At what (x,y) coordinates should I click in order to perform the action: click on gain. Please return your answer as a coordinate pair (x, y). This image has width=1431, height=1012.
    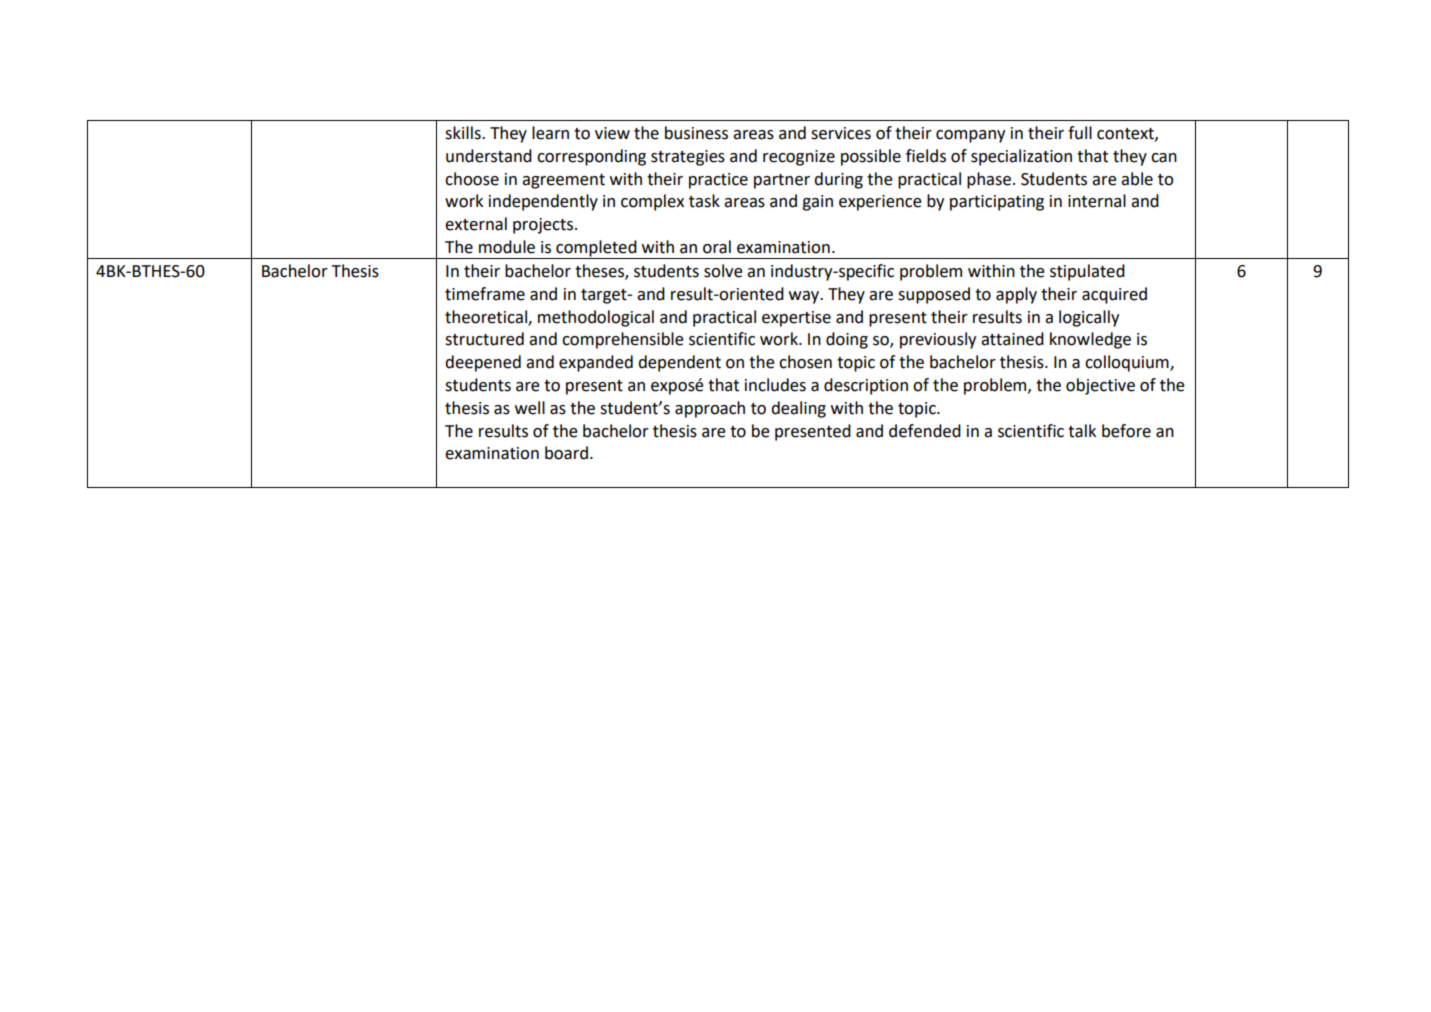
    Looking at the image, I should click on (817, 203).
